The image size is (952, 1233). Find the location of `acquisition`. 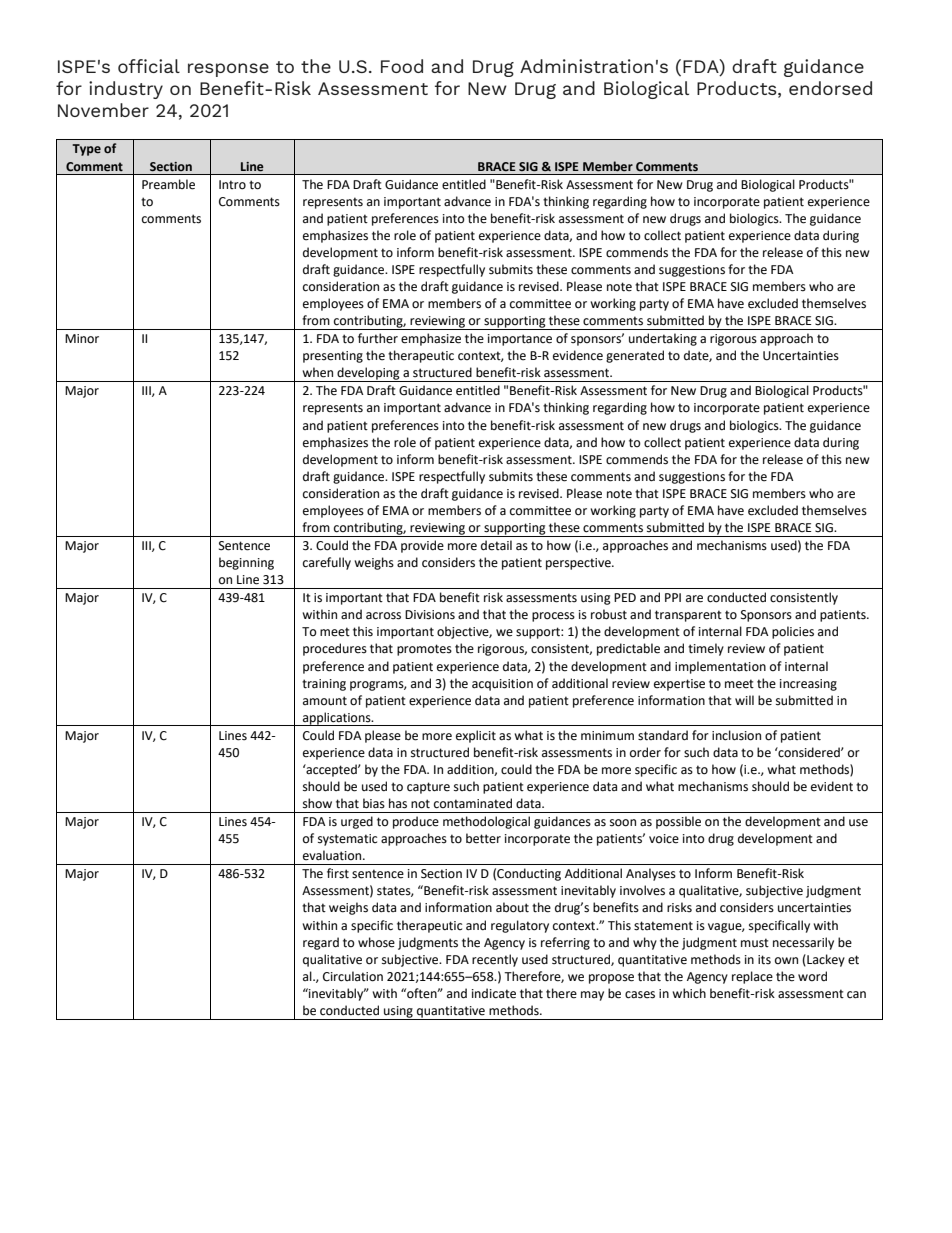

acquisition is located at coordinates (502, 685).
